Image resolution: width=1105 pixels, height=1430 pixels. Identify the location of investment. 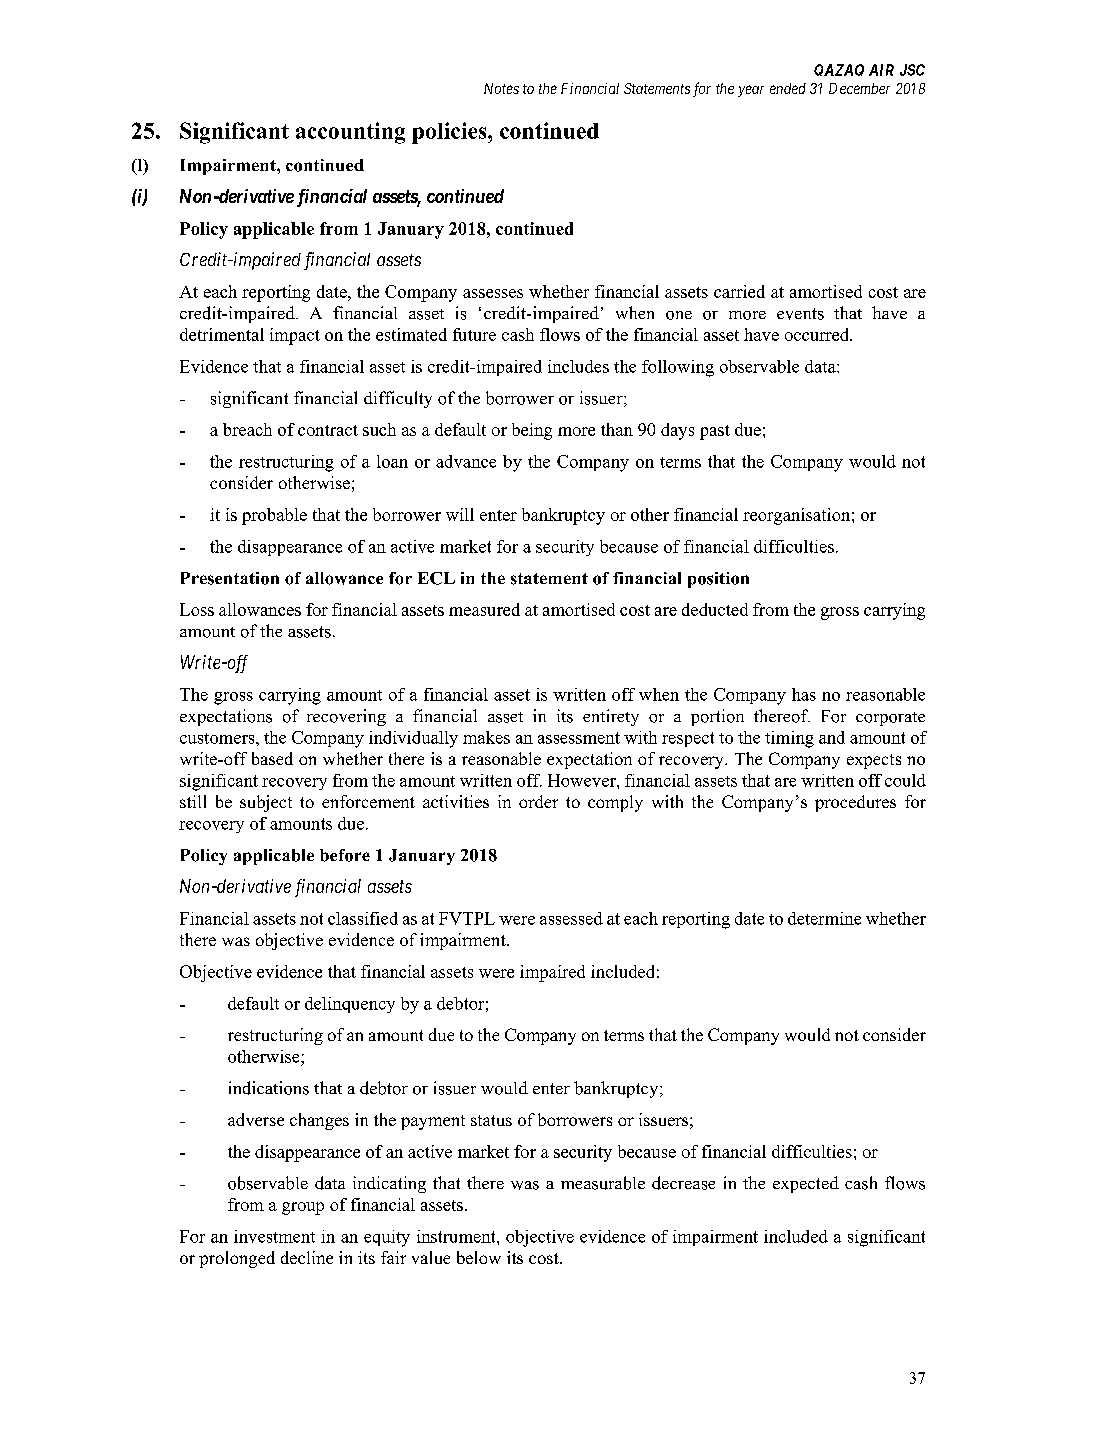
(274, 1236).
